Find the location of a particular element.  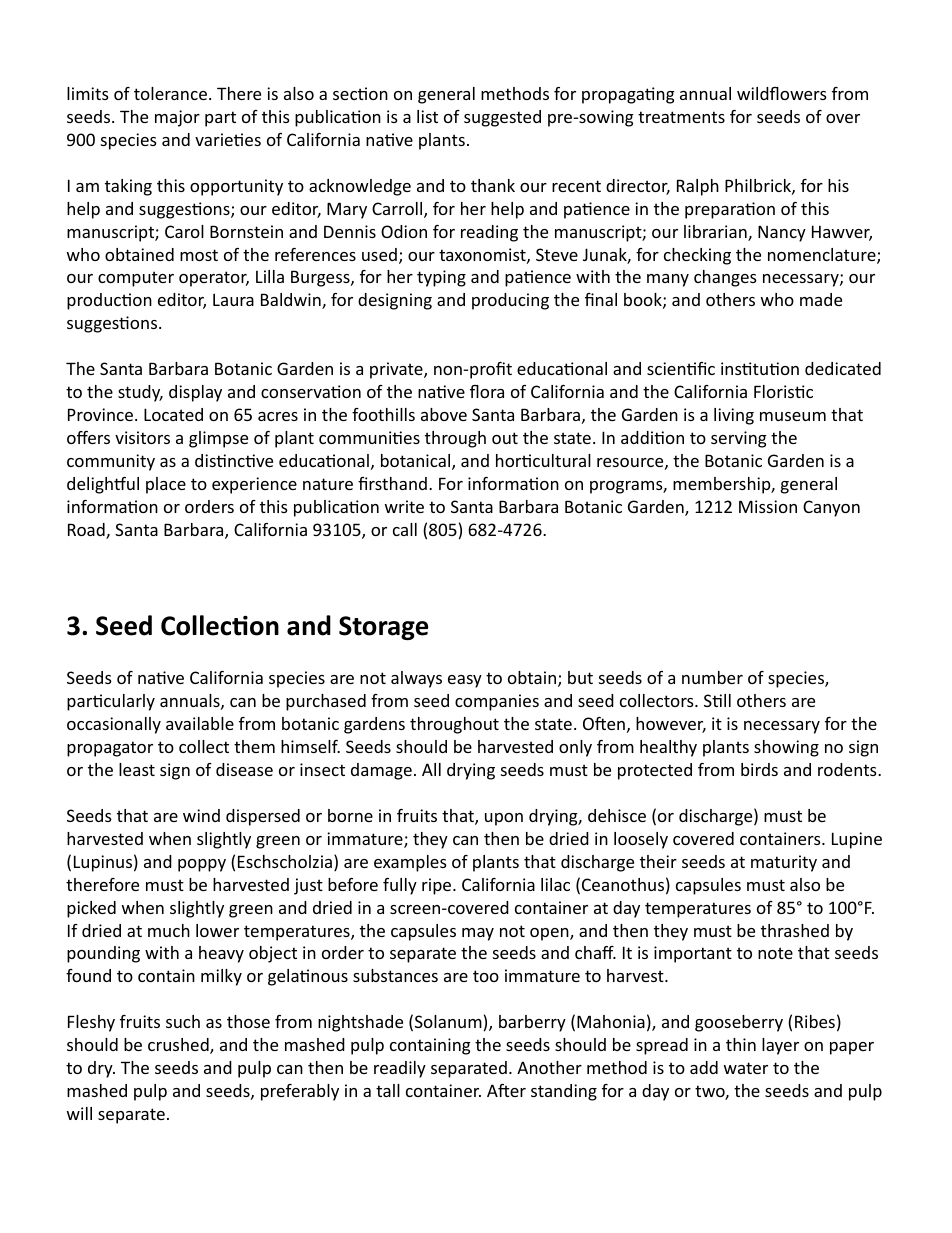

Road is located at coordinates (87, 531).
